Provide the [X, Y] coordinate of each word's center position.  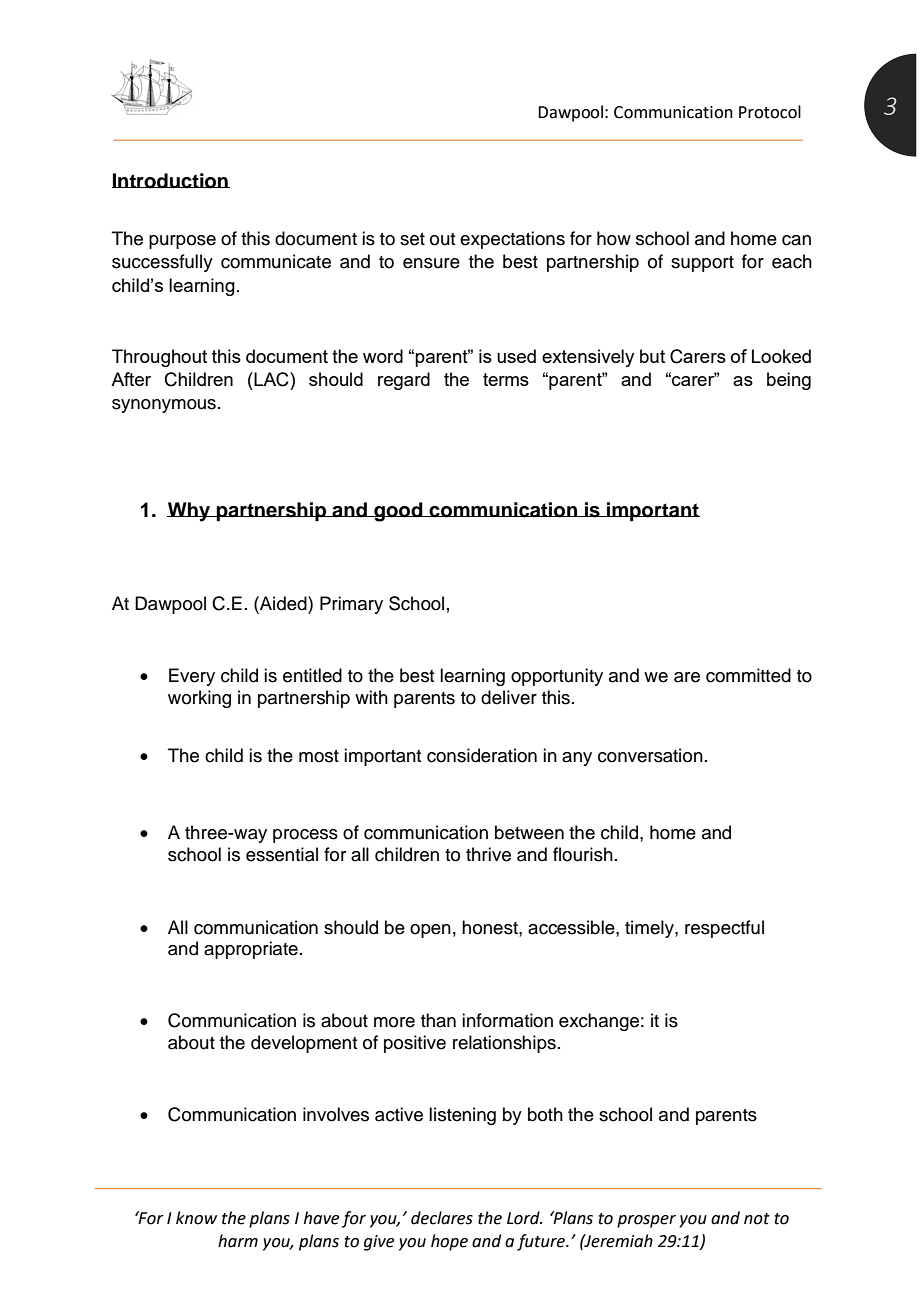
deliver [509, 697]
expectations [512, 240]
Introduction [171, 181]
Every [192, 677]
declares [442, 1218]
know [196, 1218]
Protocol [770, 112]
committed [748, 675]
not [757, 1219]
